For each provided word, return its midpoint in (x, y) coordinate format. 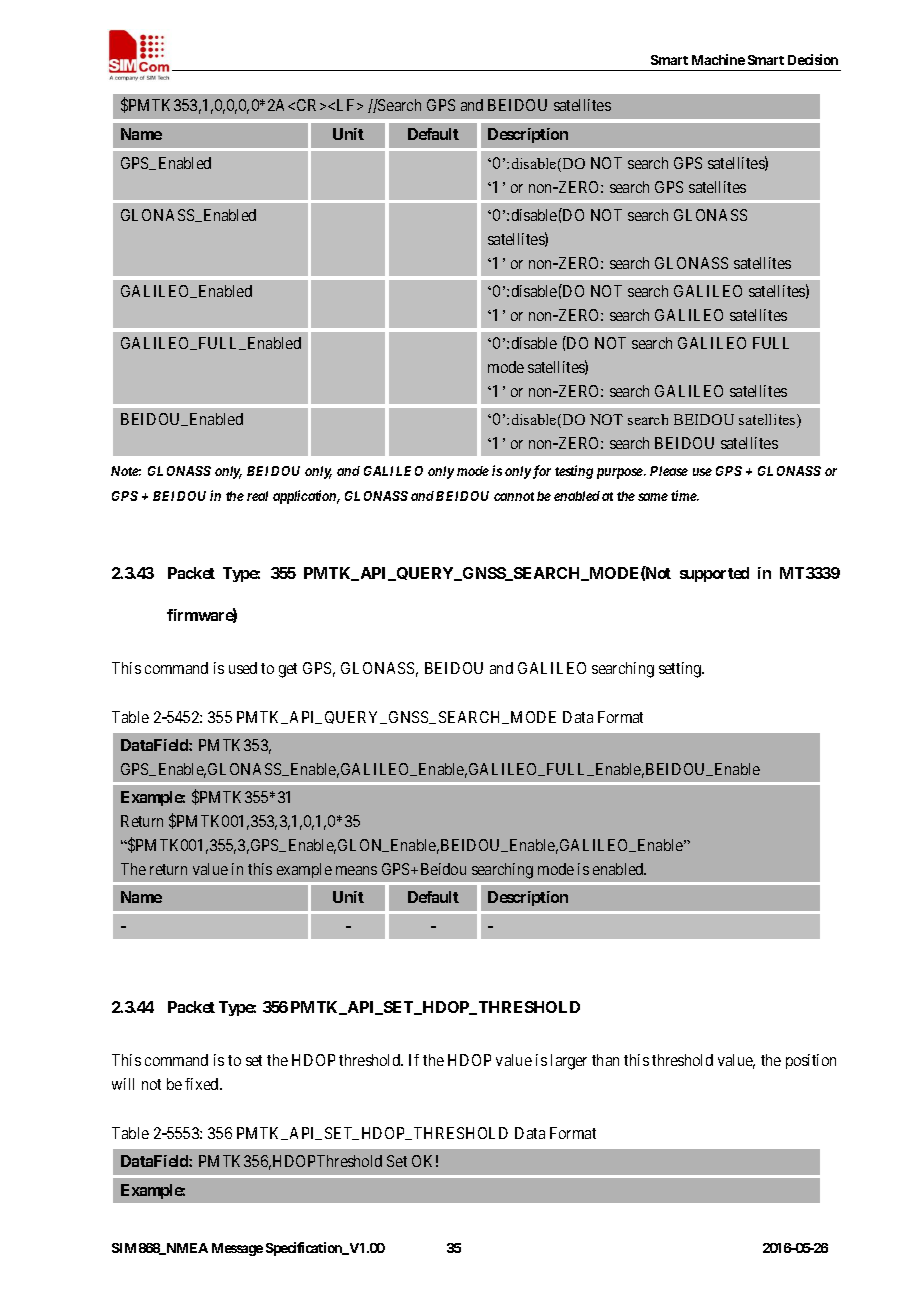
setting (681, 670)
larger (569, 1062)
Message (237, 1249)
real (257, 496)
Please (669, 471)
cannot (514, 496)
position (811, 1061)
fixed (203, 1084)
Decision (813, 59)
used (243, 668)
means (356, 870)
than (605, 1060)
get (288, 670)
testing (574, 472)
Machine (718, 59)
